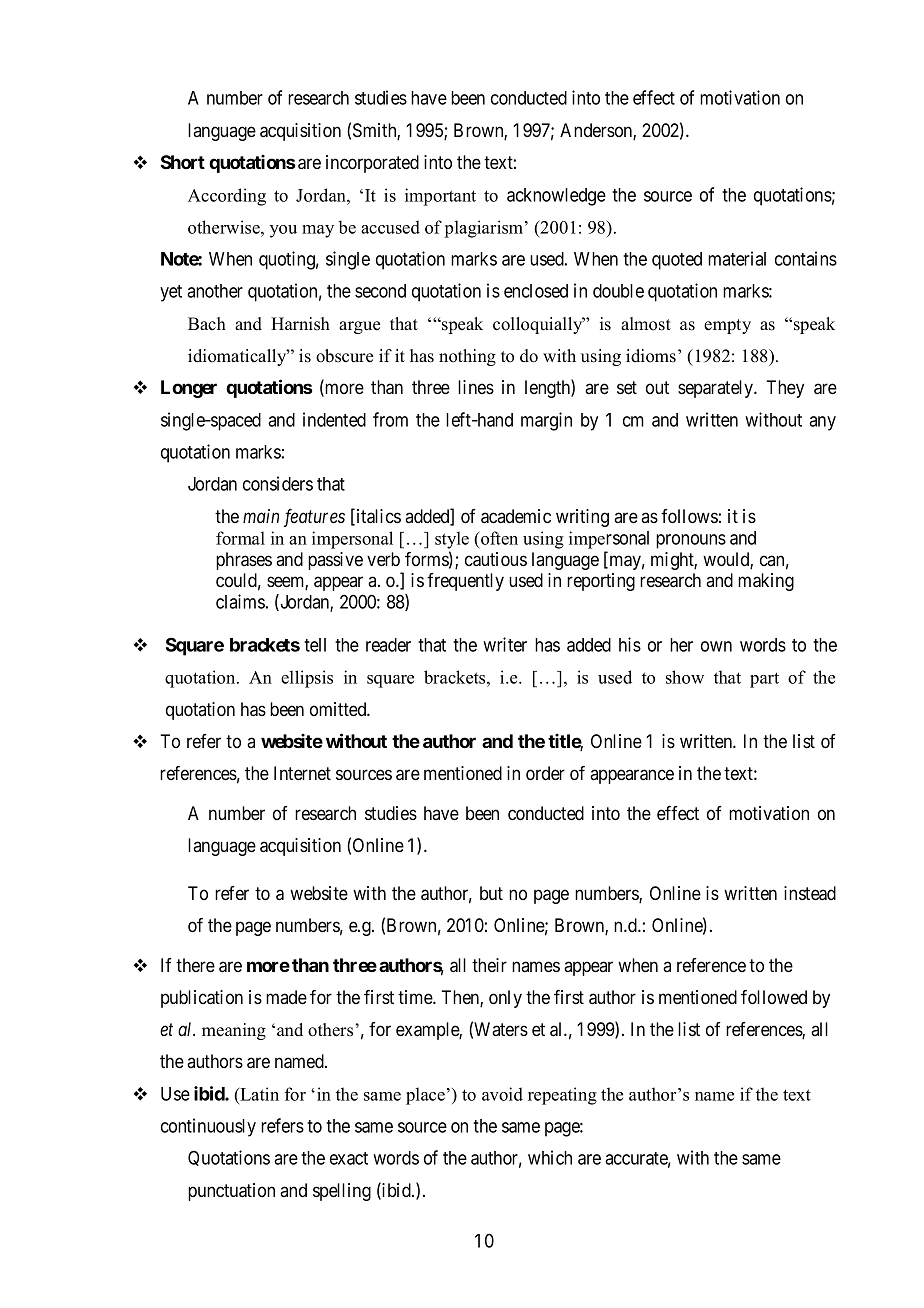 This screenshot has width=924, height=1308. Describe the element at coordinates (810, 893) in the screenshot. I see `instead` at that location.
